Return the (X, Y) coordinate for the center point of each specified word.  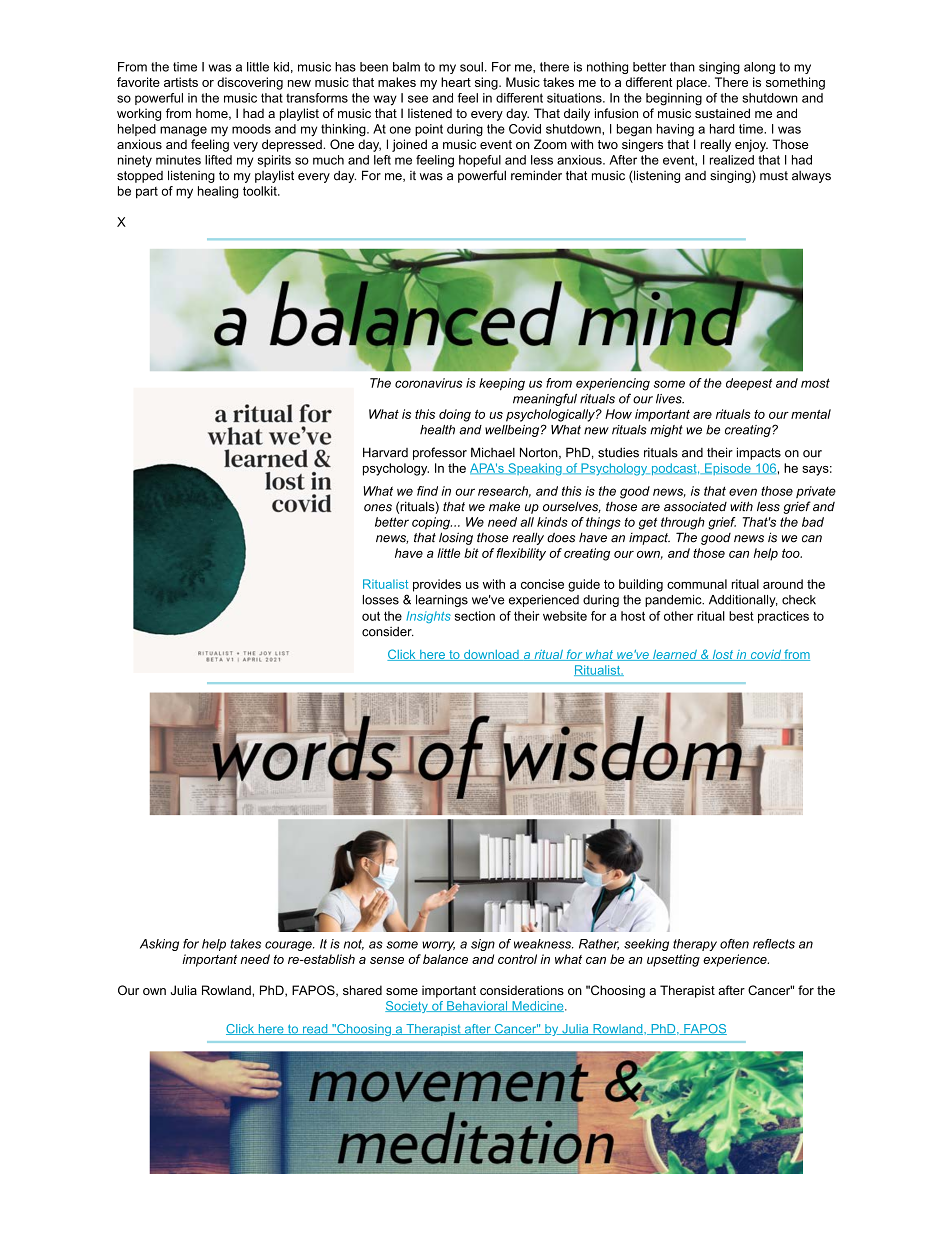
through (683, 523)
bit (471, 553)
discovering (250, 83)
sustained (722, 113)
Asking (159, 945)
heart (456, 82)
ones (378, 508)
